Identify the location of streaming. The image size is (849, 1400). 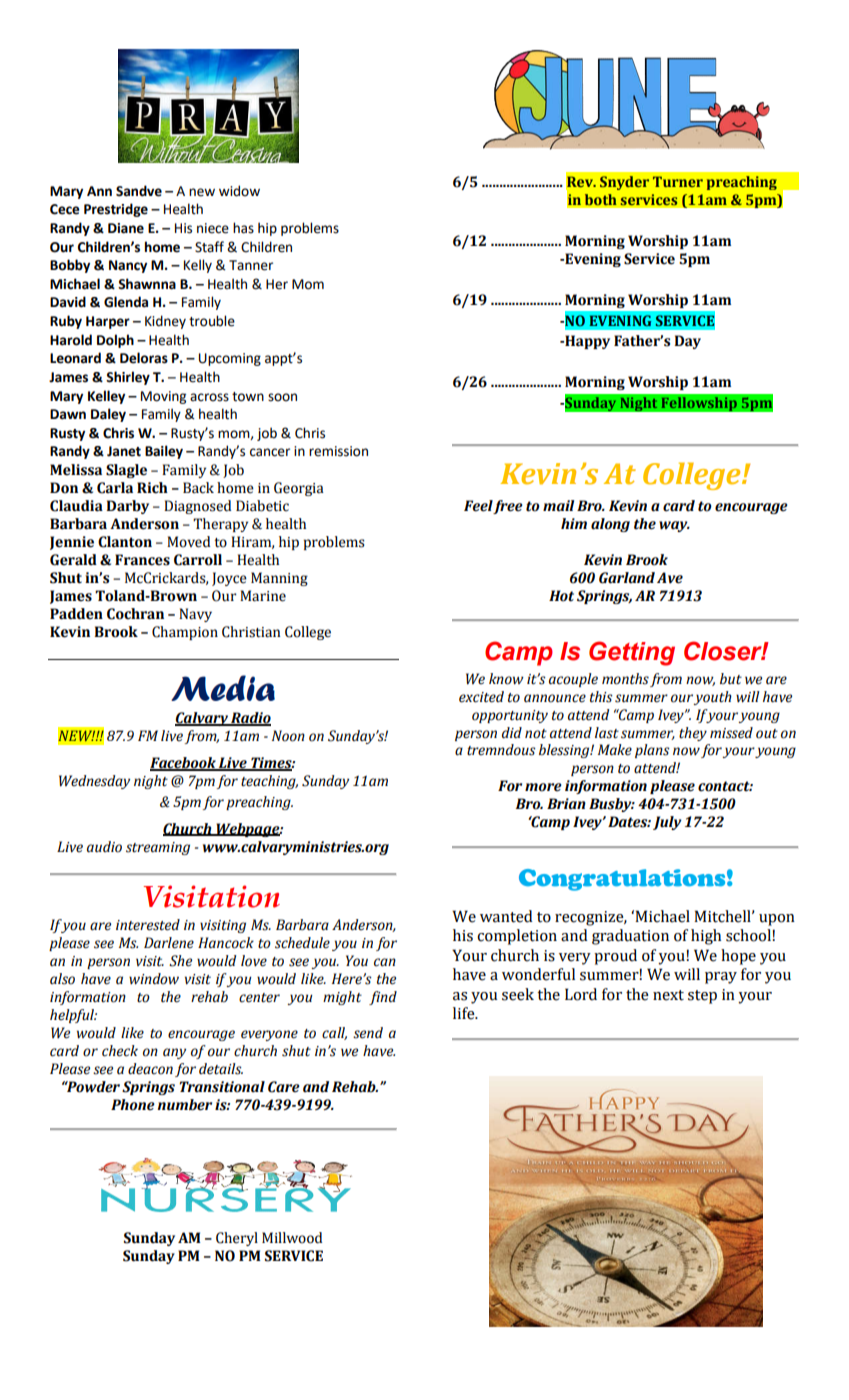
(158, 848).
